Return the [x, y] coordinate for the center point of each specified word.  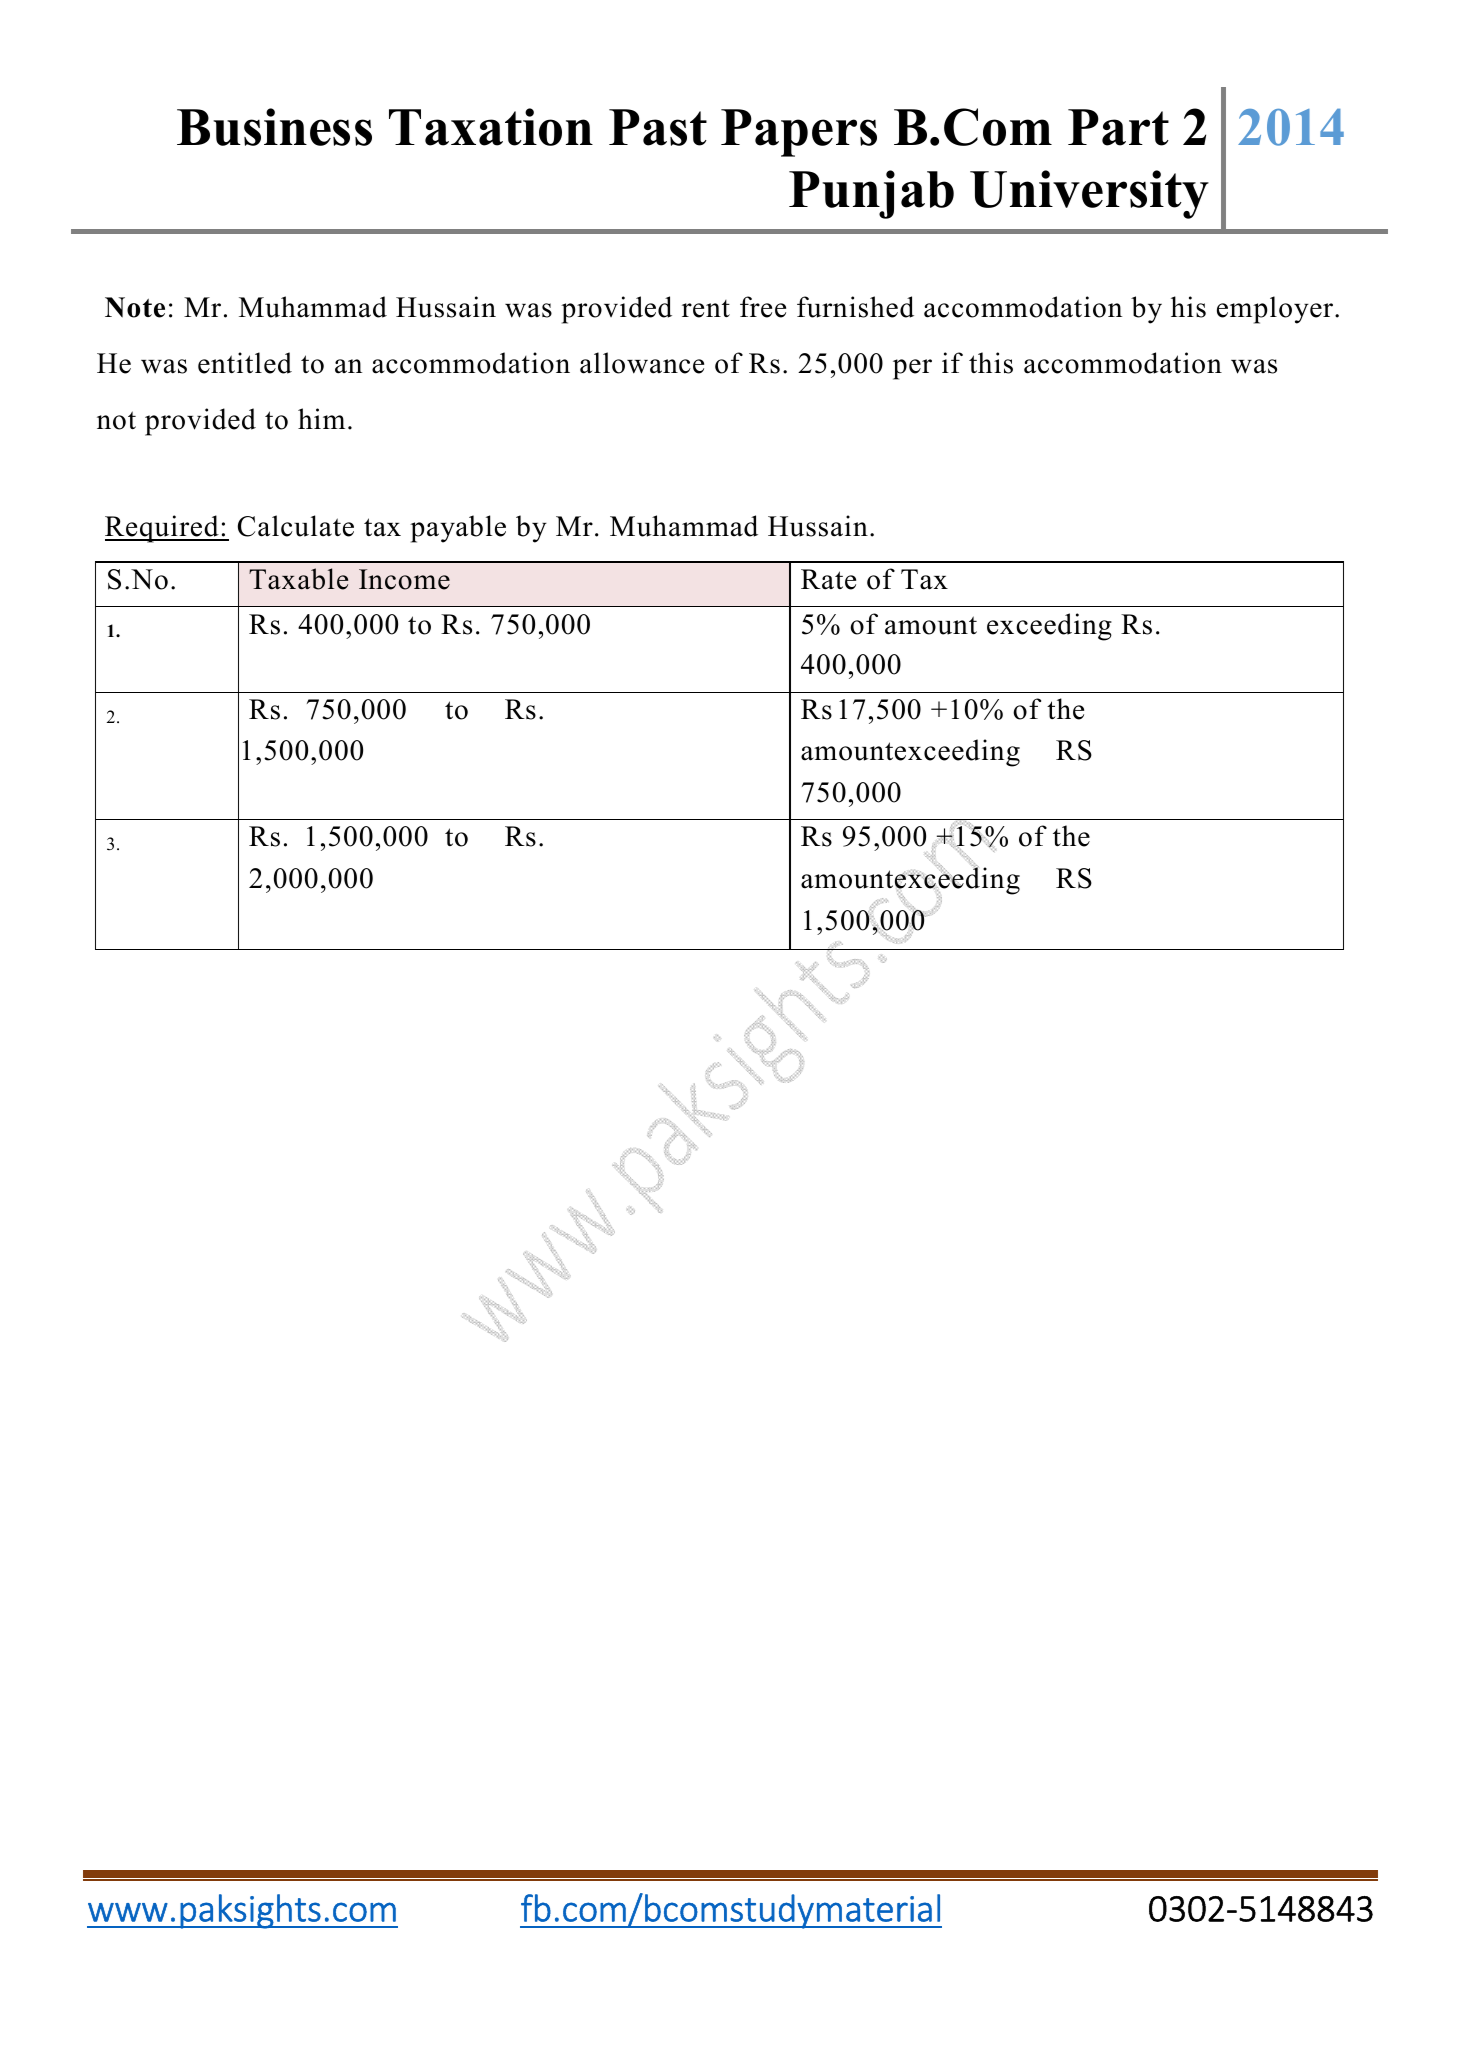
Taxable [298, 579]
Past [658, 127]
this [991, 363]
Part [1118, 127]
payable [458, 529]
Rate [828, 579]
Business [274, 127]
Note [135, 307]
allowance [642, 363]
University [1089, 194]
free [763, 307]
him [321, 418]
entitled [245, 363]
